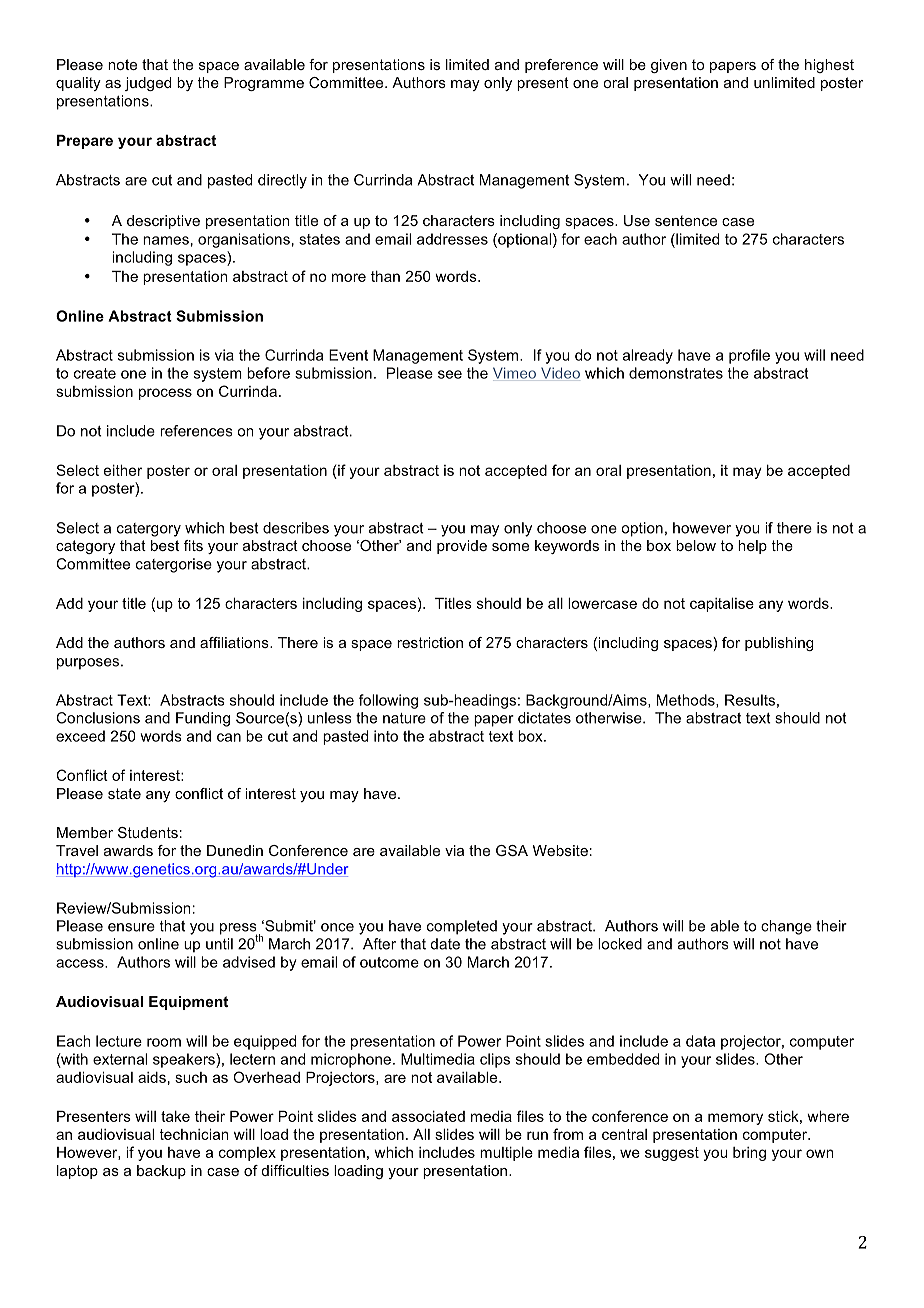 This image has height=1308, width=924. What do you see at coordinates (450, 374) in the image?
I see `see` at bounding box center [450, 374].
